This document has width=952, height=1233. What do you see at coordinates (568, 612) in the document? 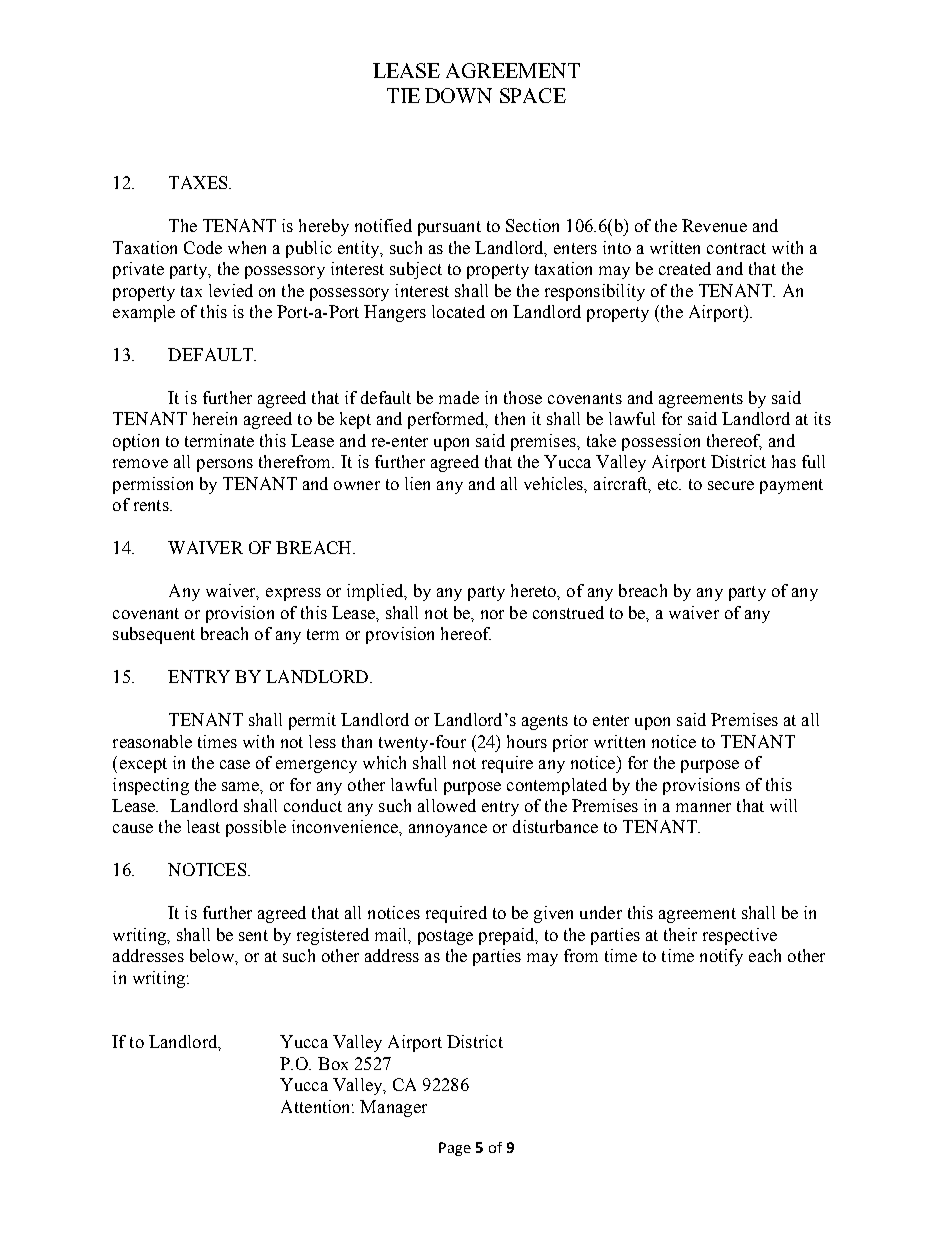
I see `construed` at bounding box center [568, 612].
